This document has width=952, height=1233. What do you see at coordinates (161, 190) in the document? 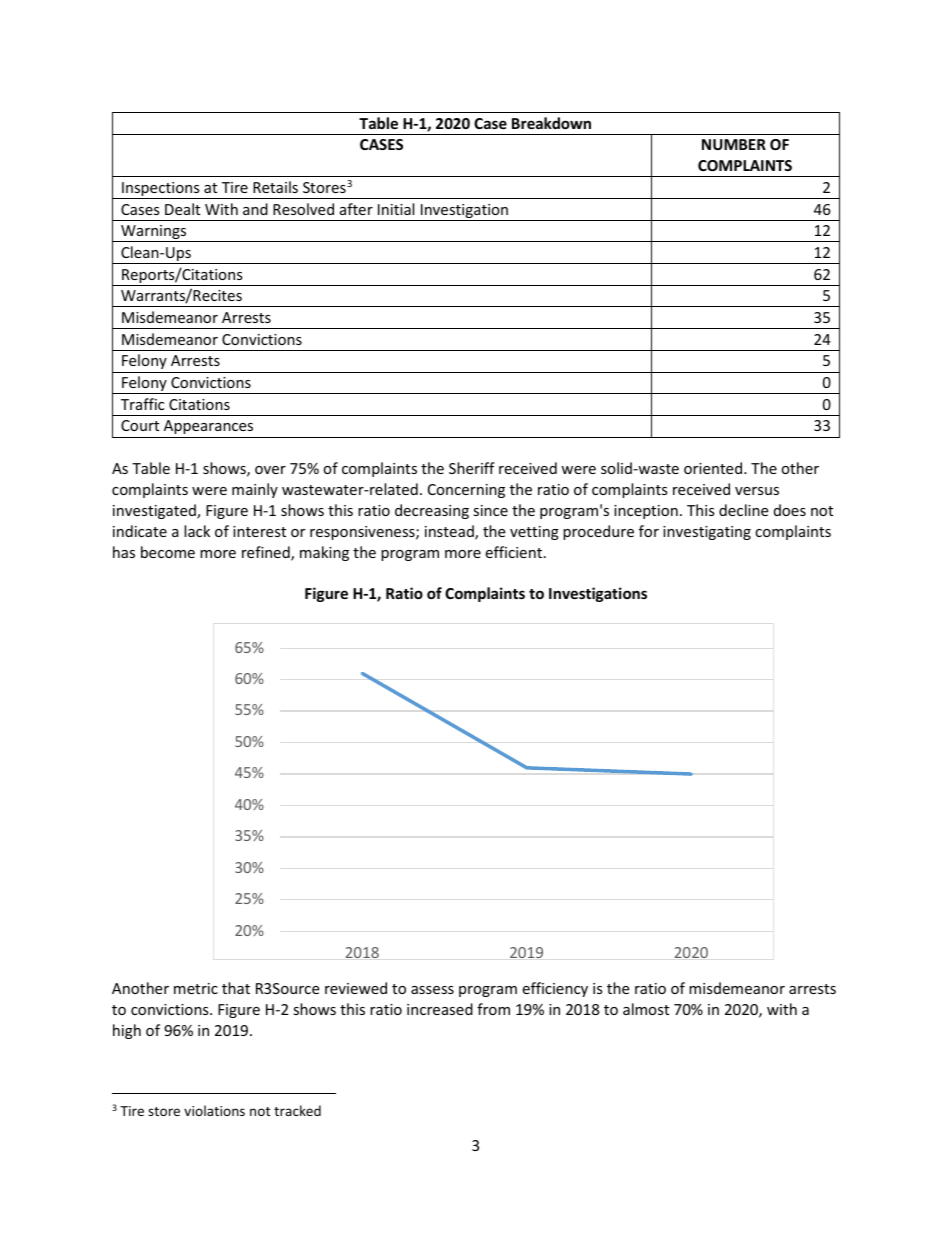
I see `Inspections` at bounding box center [161, 190].
